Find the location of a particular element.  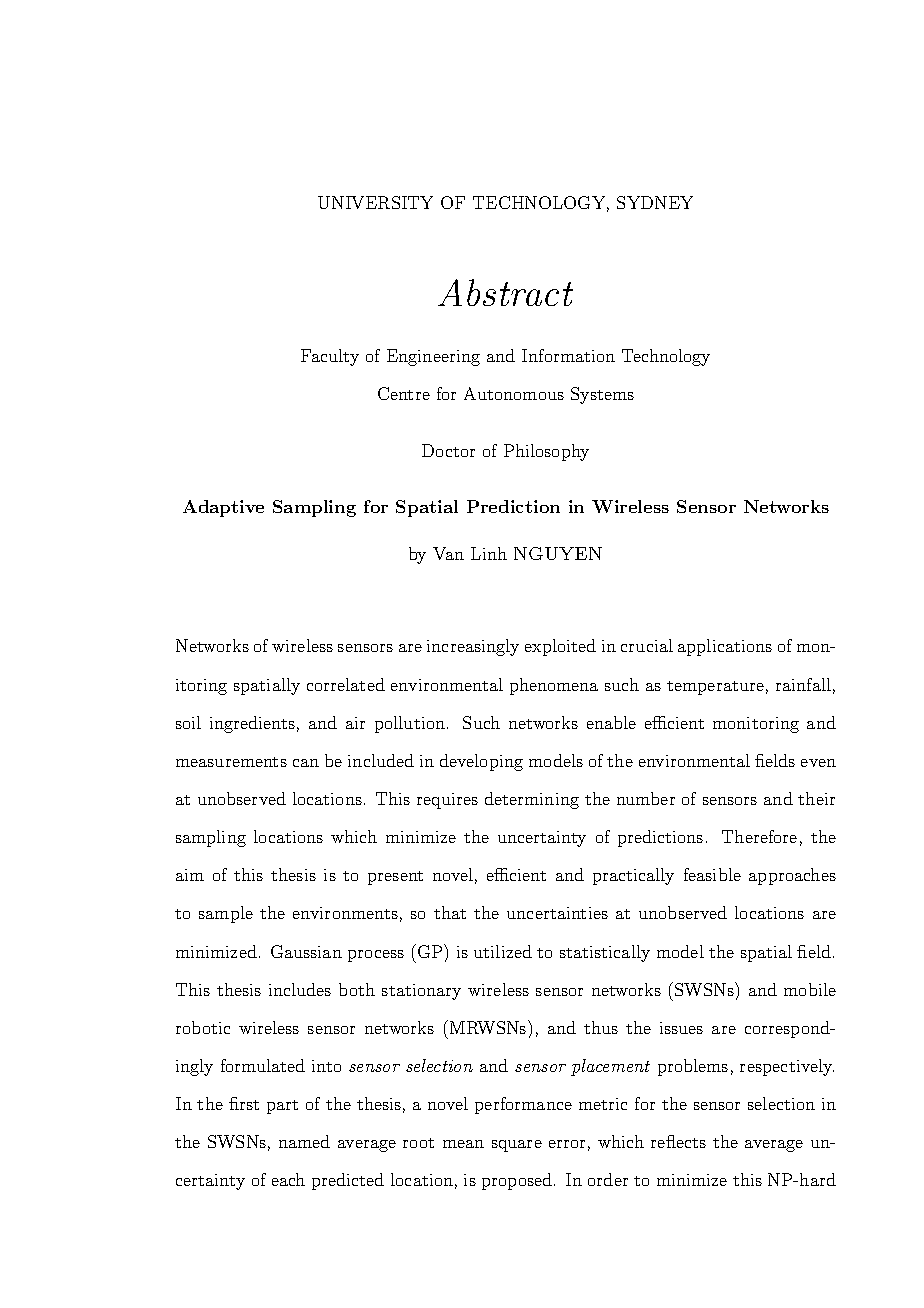

Abstract is located at coordinates (505, 292).
